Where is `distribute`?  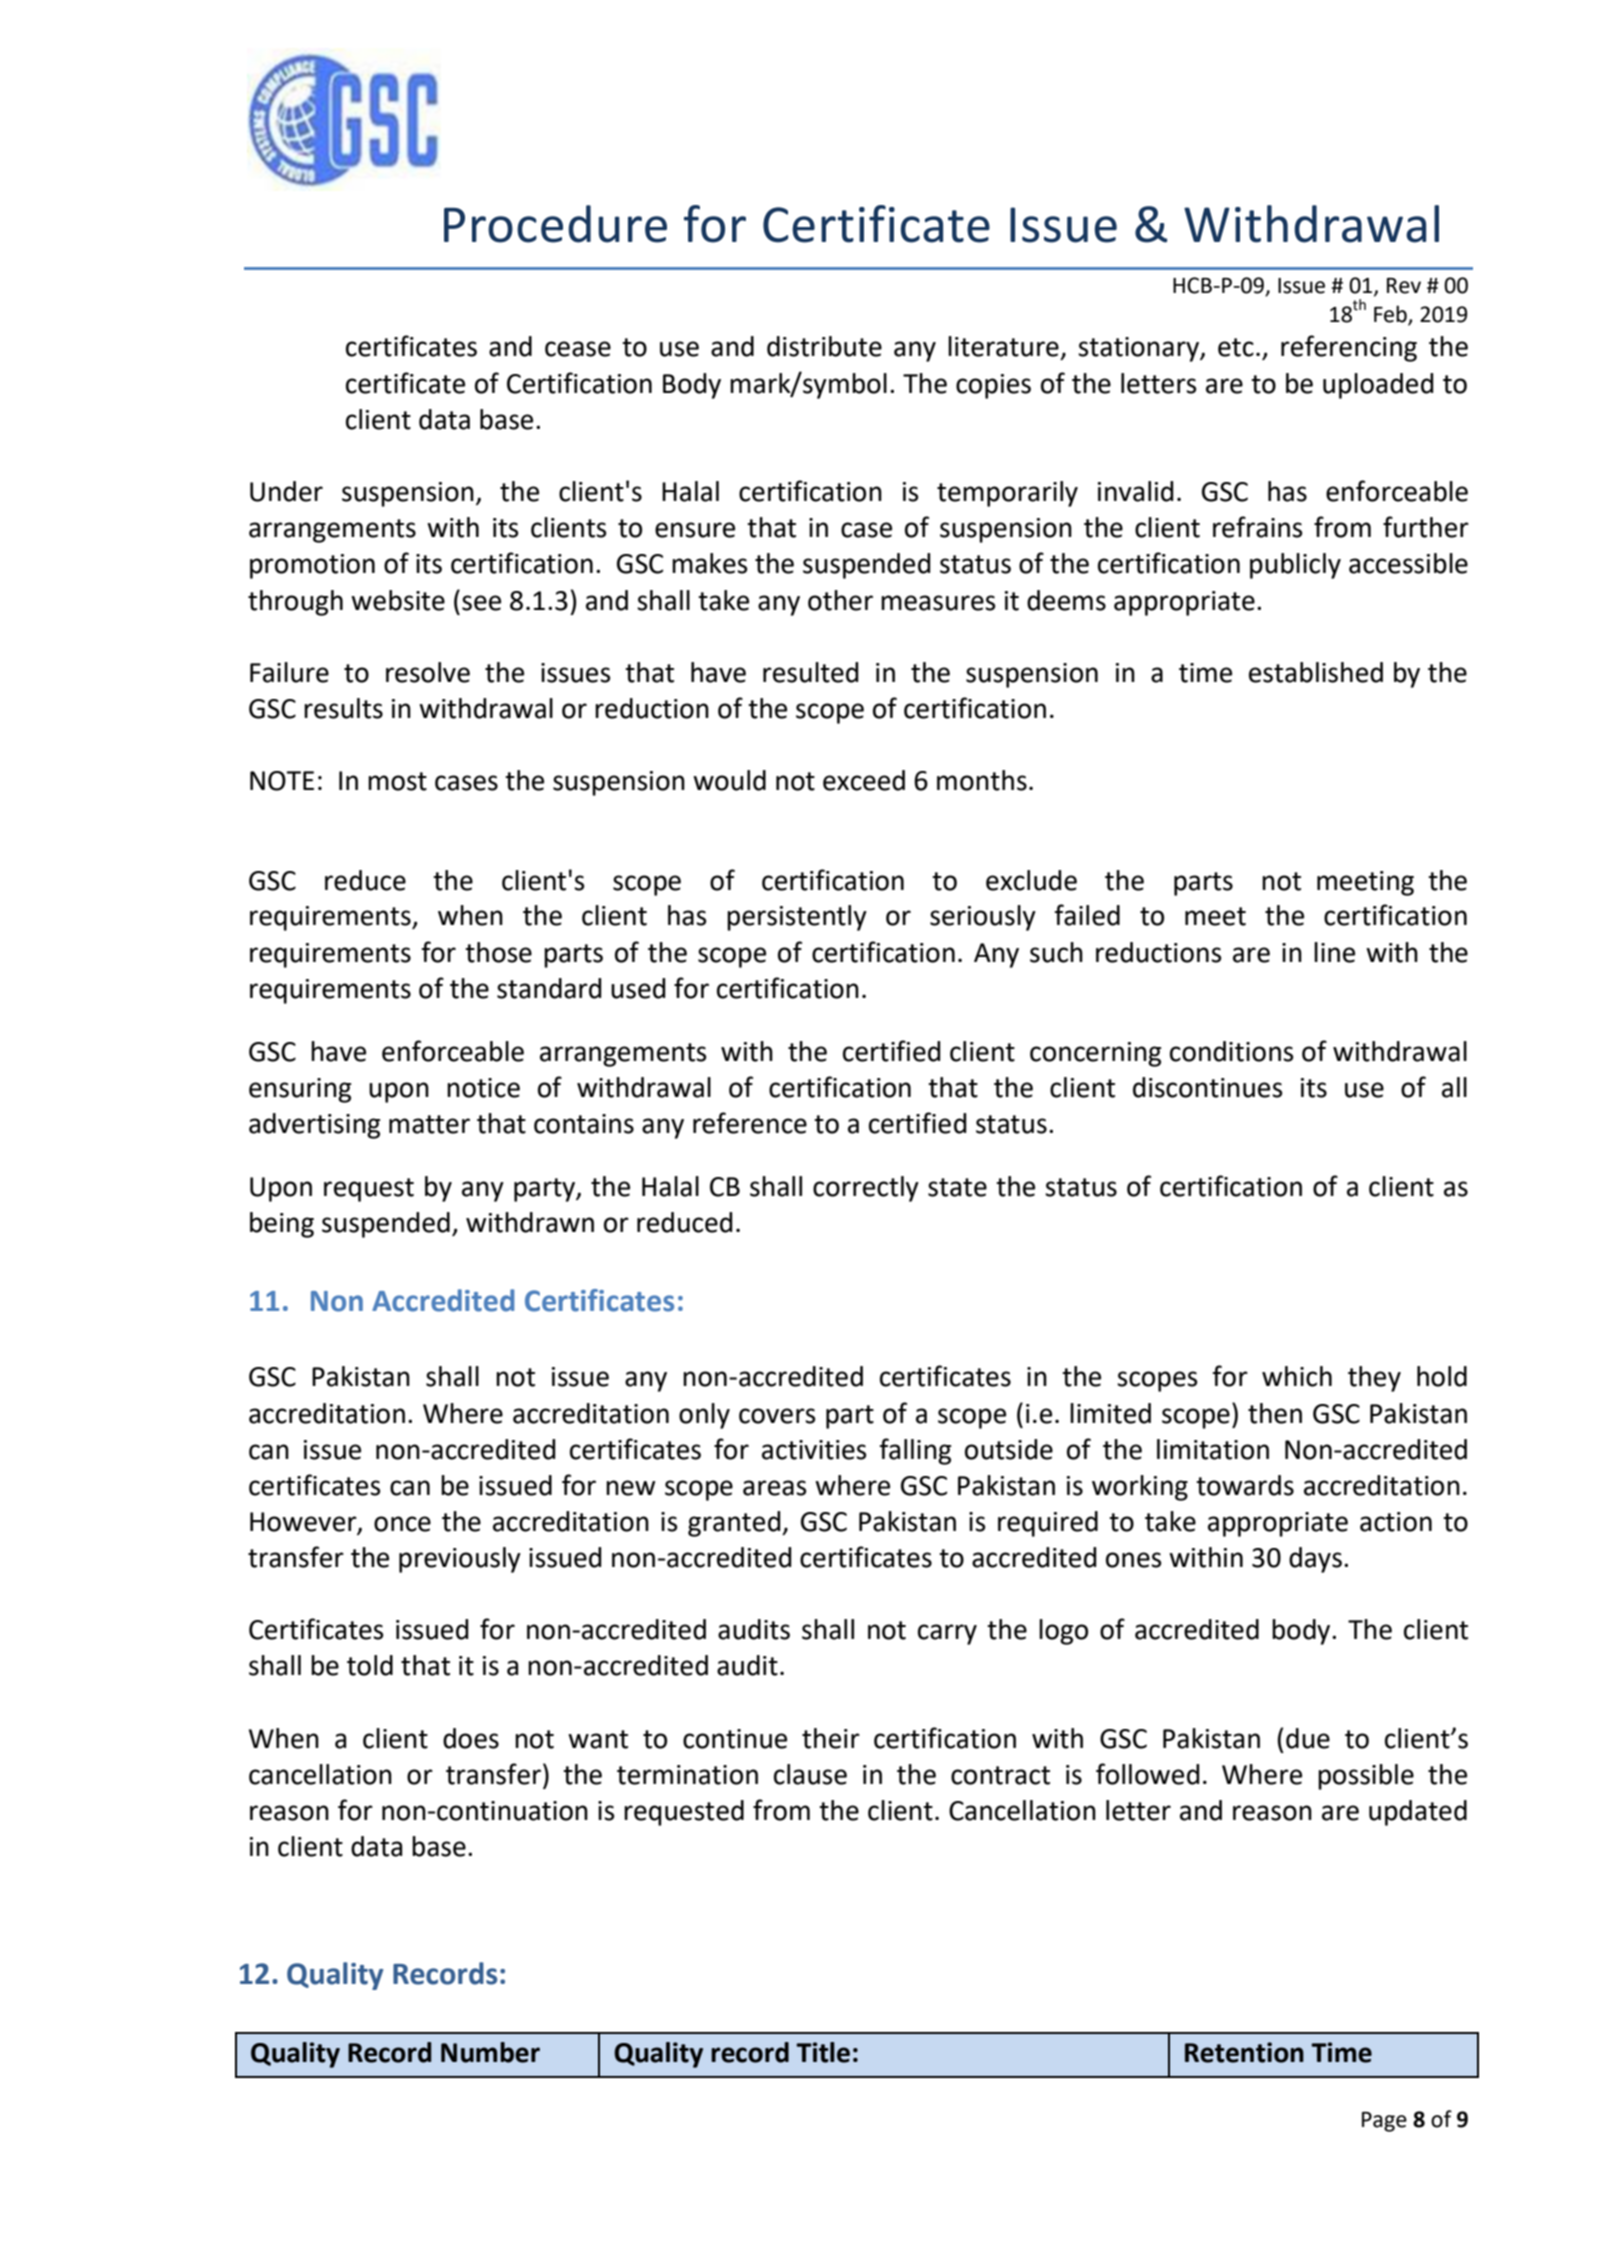
distribute is located at coordinates (824, 346).
